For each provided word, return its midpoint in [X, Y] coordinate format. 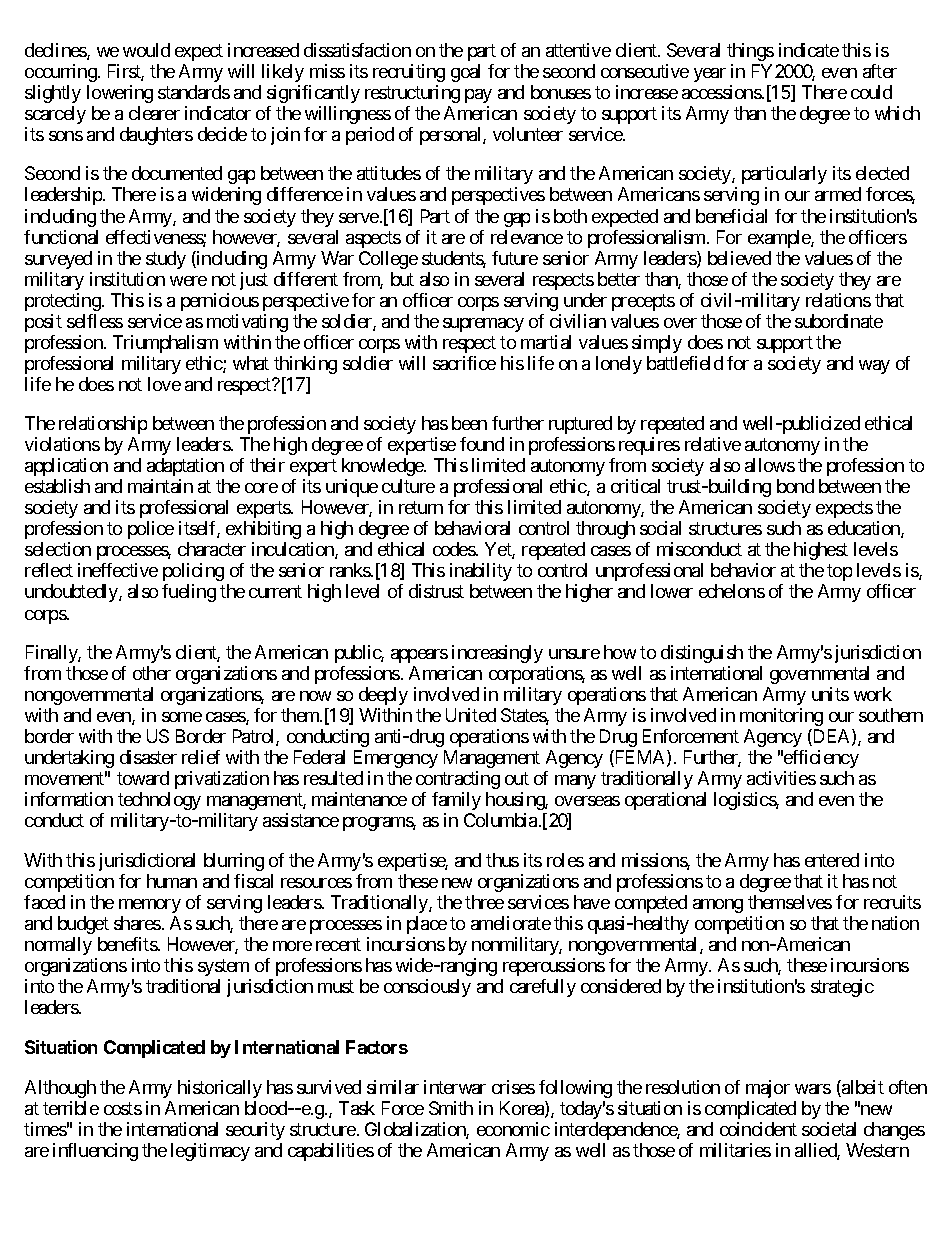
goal [465, 73]
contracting [458, 780]
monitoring [781, 717]
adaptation [185, 467]
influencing [95, 1152]
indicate [809, 50]
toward [143, 778]
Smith [451, 1108]
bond [795, 486]
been [469, 423]
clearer [154, 113]
